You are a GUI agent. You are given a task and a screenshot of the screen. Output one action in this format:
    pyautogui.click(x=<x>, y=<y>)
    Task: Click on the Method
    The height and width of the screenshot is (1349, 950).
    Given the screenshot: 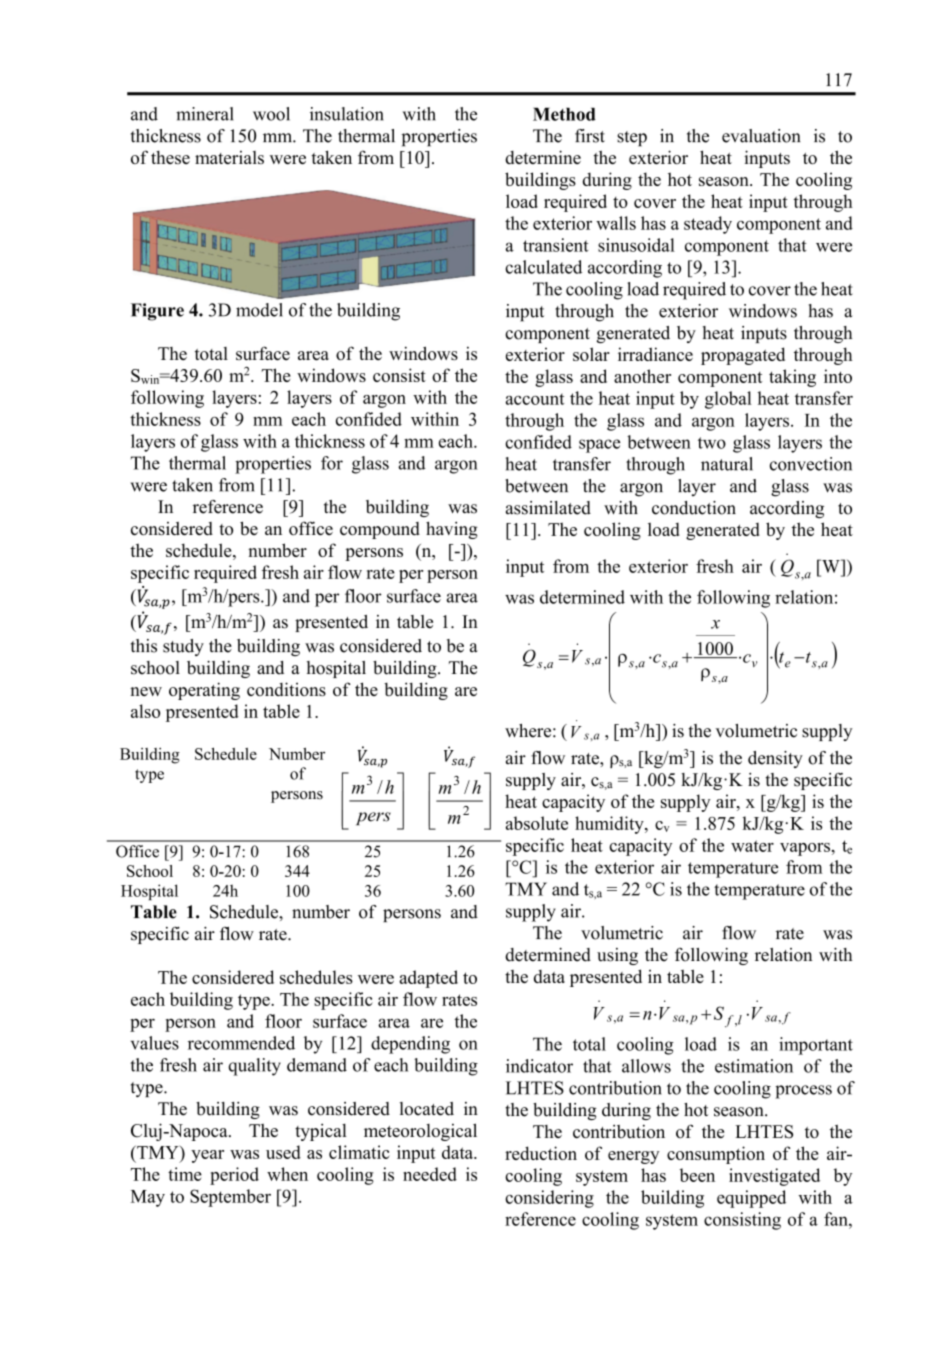 What is the action you would take?
    pyautogui.click(x=564, y=114)
